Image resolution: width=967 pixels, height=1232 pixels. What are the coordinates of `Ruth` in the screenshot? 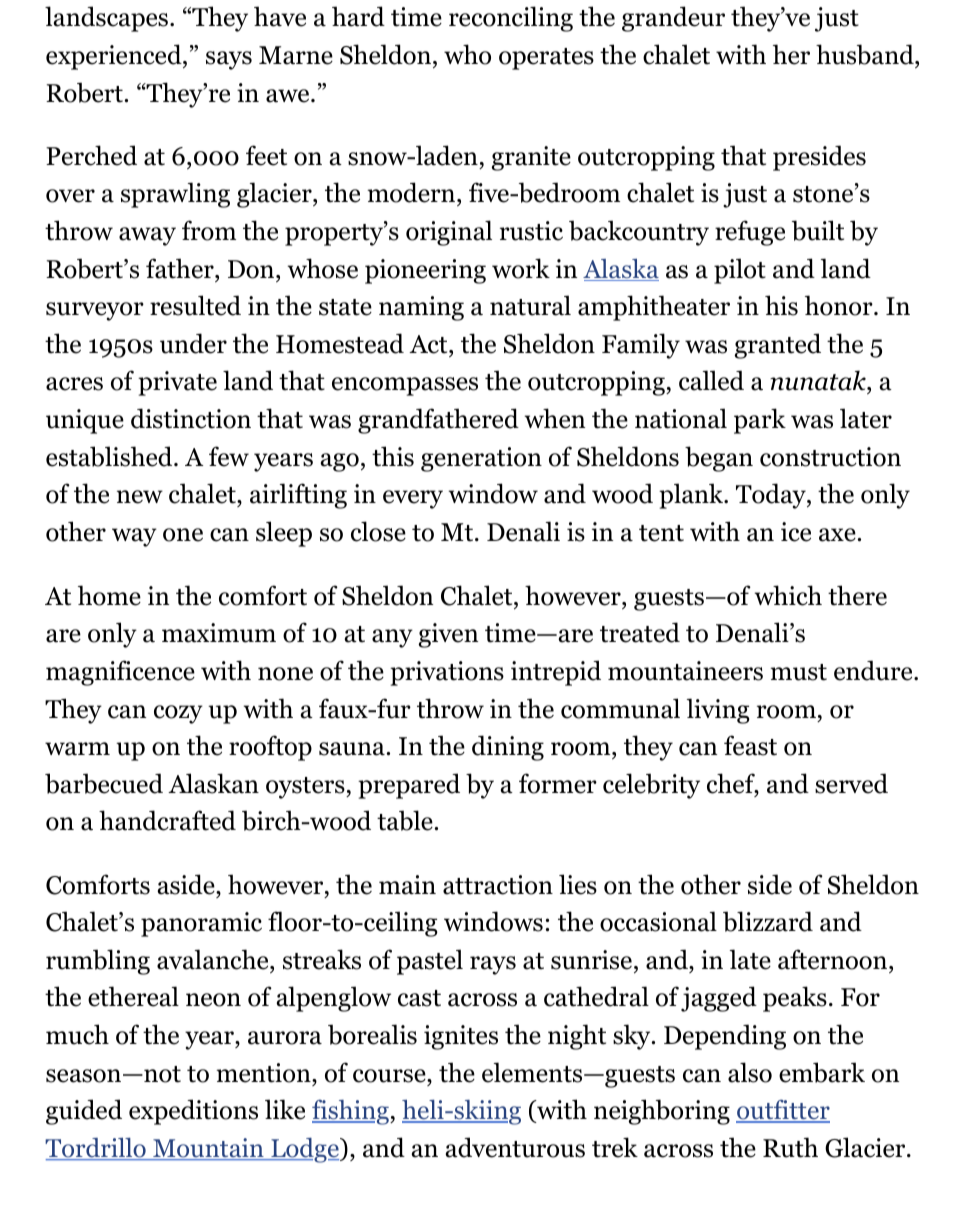 It's located at (790, 1147).
